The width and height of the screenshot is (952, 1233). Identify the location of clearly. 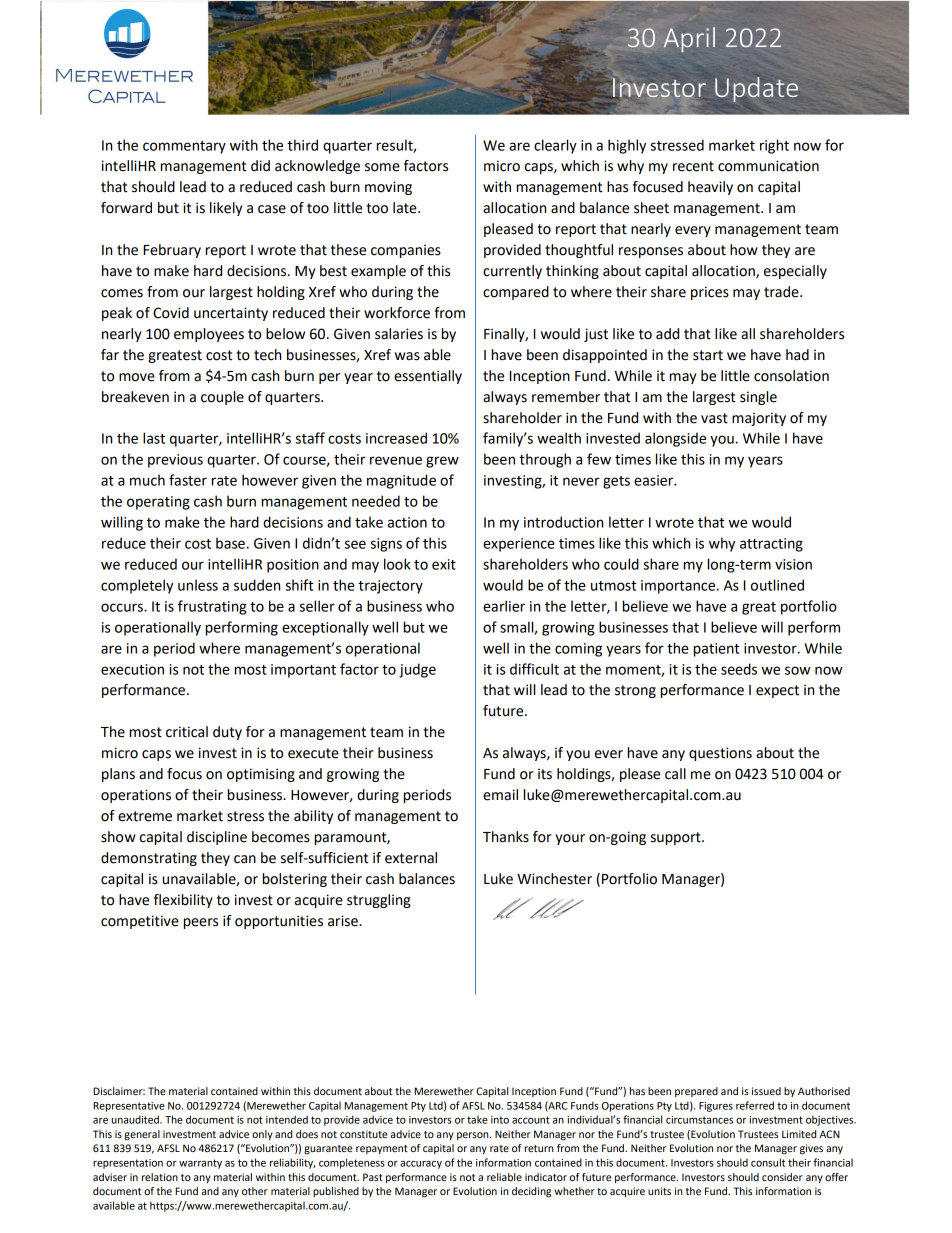
(555, 146).
